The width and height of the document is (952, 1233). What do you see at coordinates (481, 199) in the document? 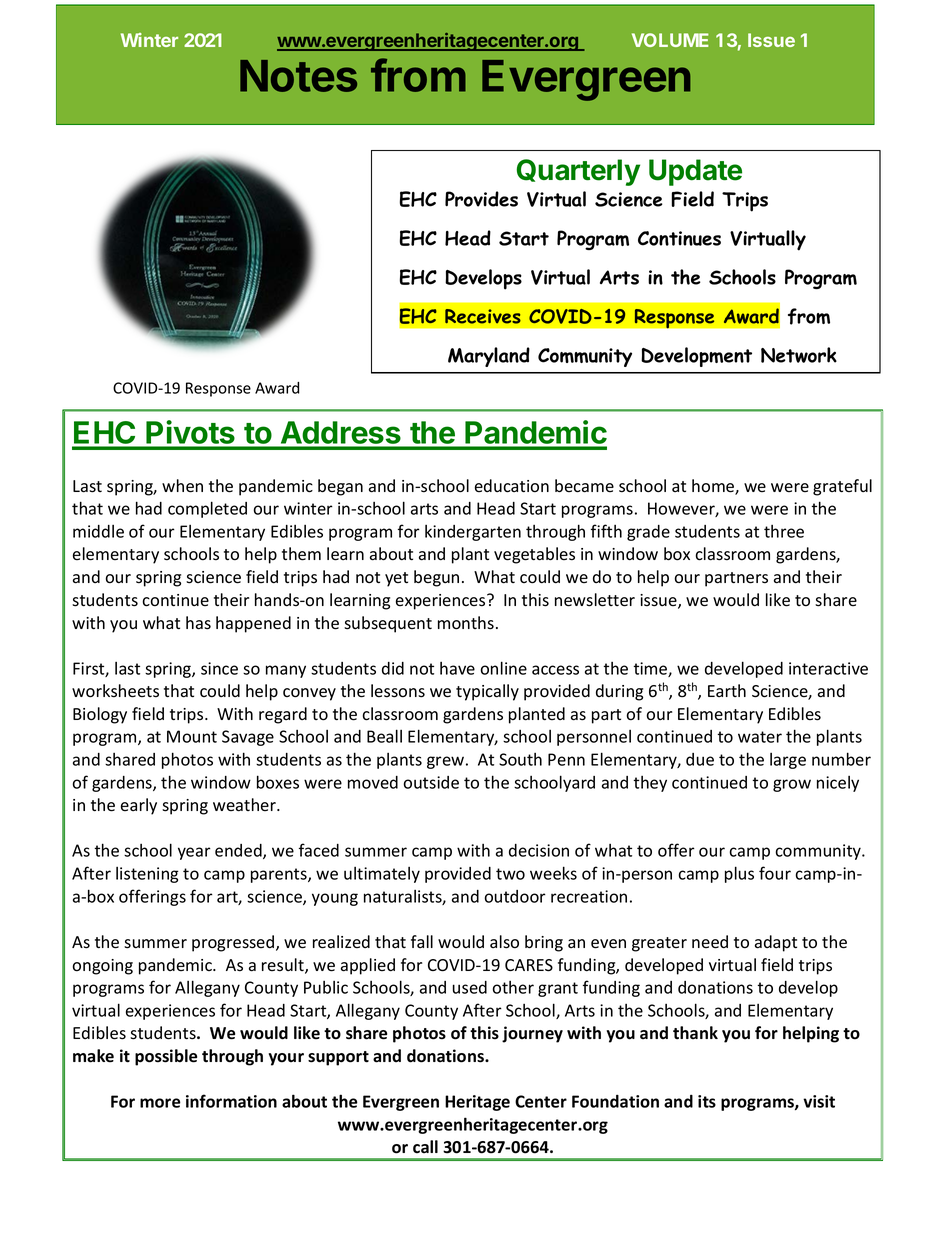
I see `Provides` at bounding box center [481, 199].
